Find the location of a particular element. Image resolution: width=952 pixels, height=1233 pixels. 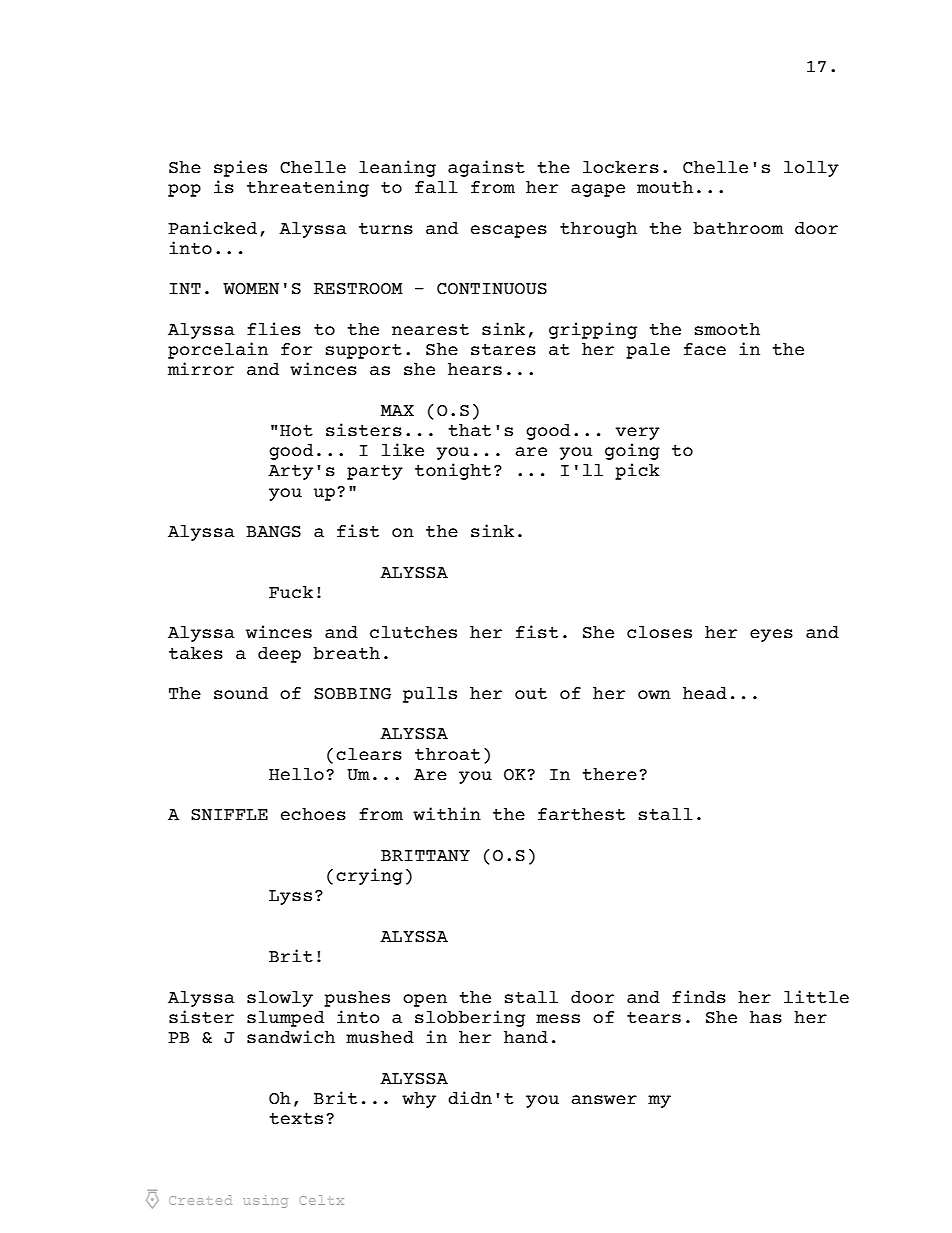

bathroom is located at coordinates (738, 228).
